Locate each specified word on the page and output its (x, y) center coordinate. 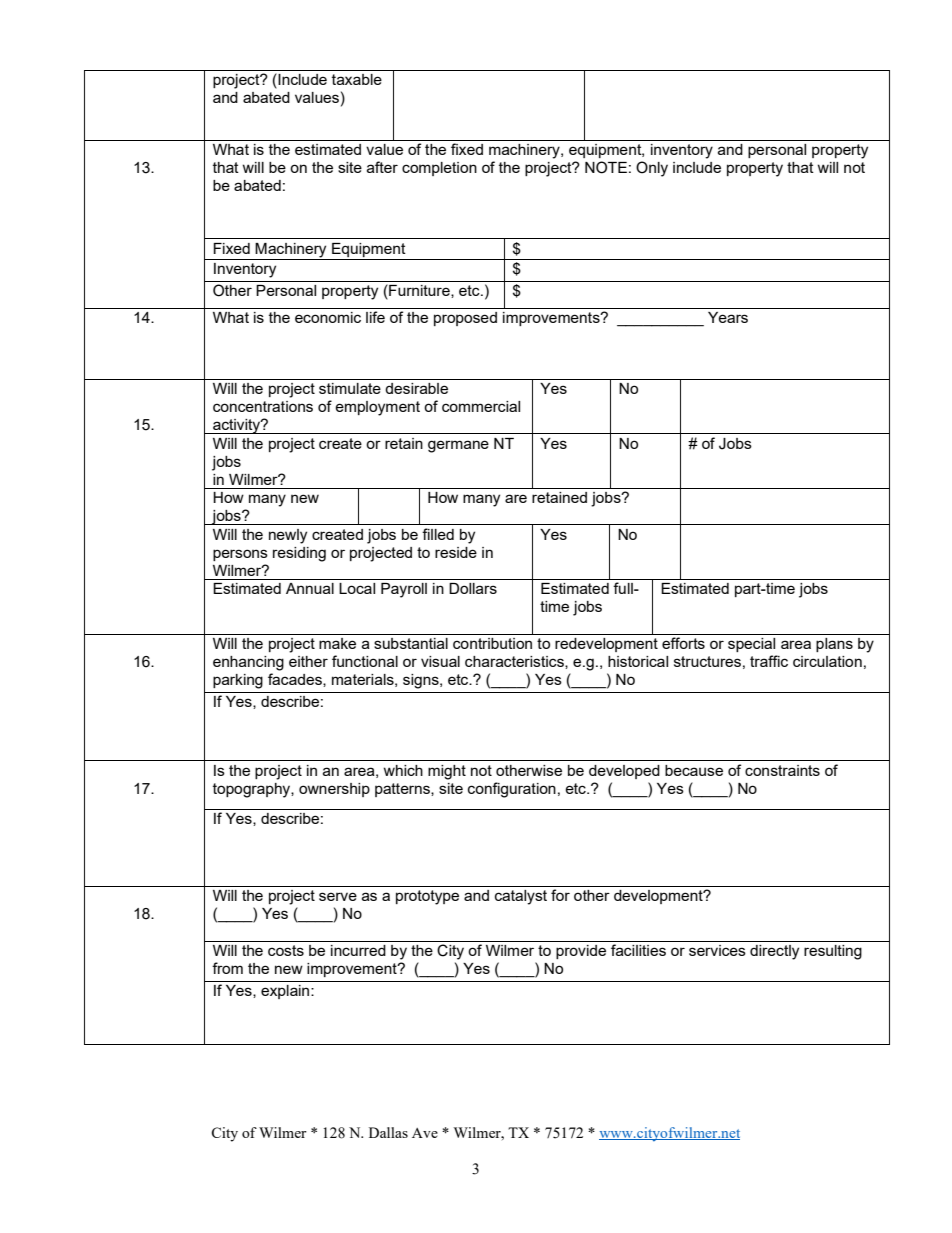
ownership (334, 790)
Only (652, 169)
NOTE (606, 167)
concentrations (263, 406)
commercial (481, 406)
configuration (512, 790)
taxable (357, 79)
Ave (425, 1133)
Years (728, 317)
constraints (782, 770)
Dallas (388, 1132)
